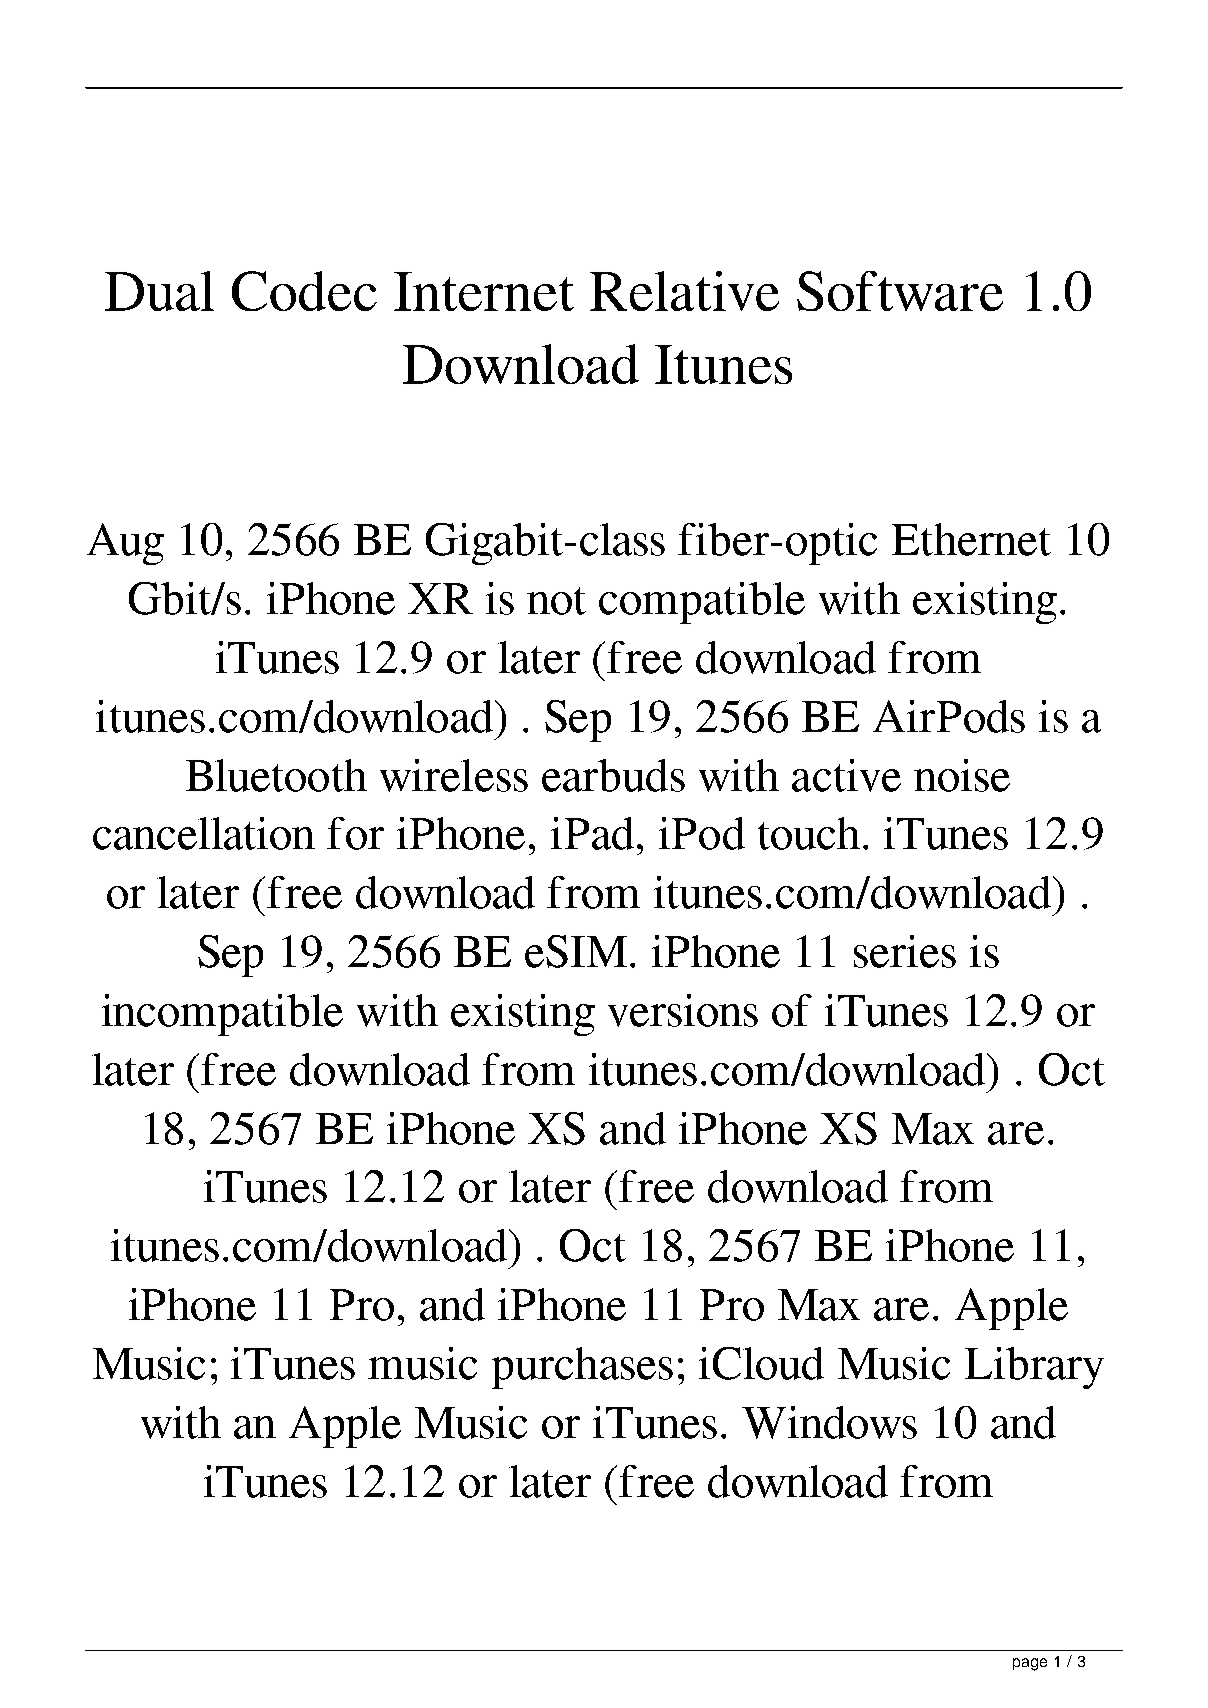 The image size is (1208, 1708). Describe the element at coordinates (683, 1010) in the image. I see `versions` at that location.
